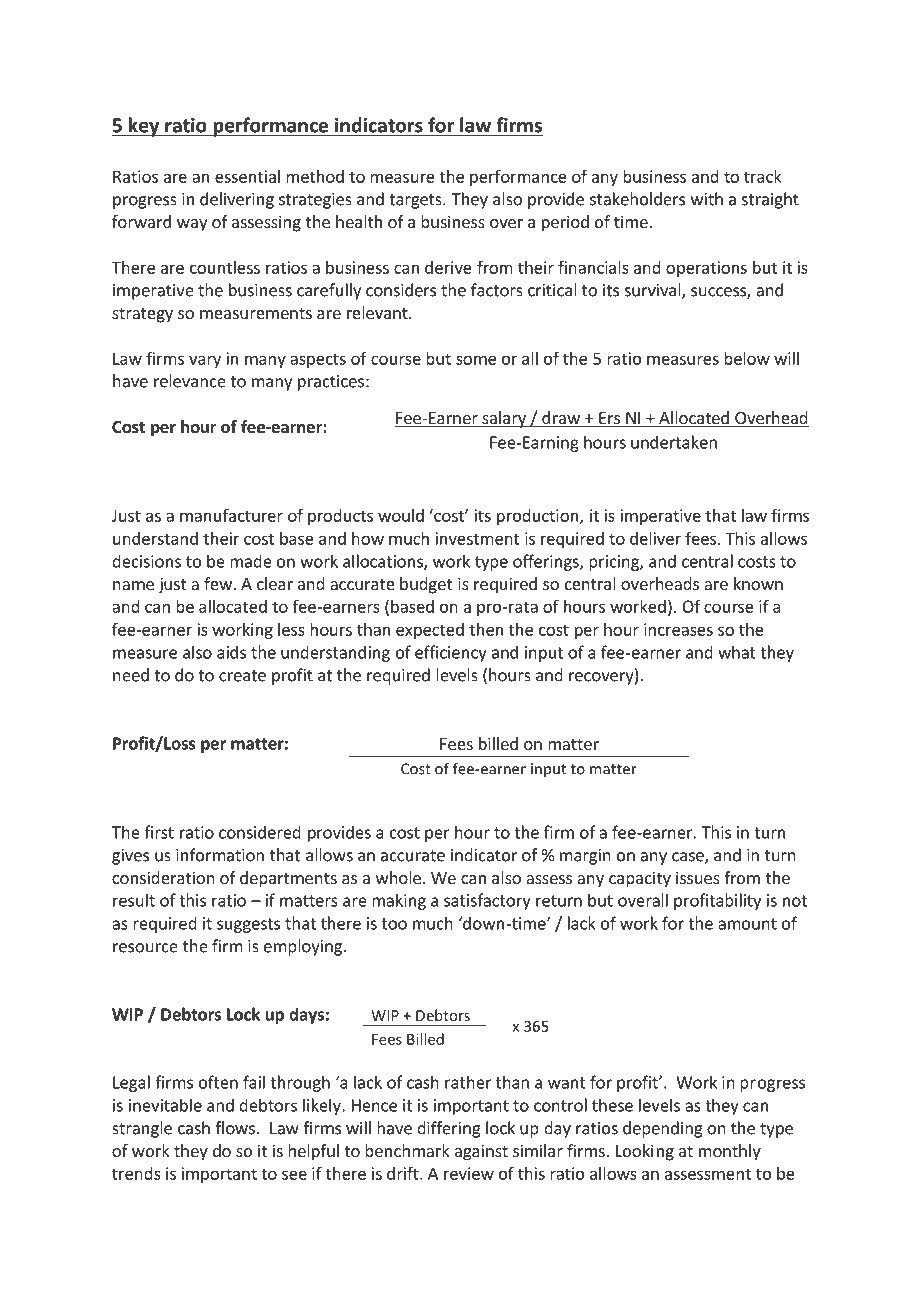  Describe the element at coordinates (398, 877) in the document. I see `whole` at that location.
